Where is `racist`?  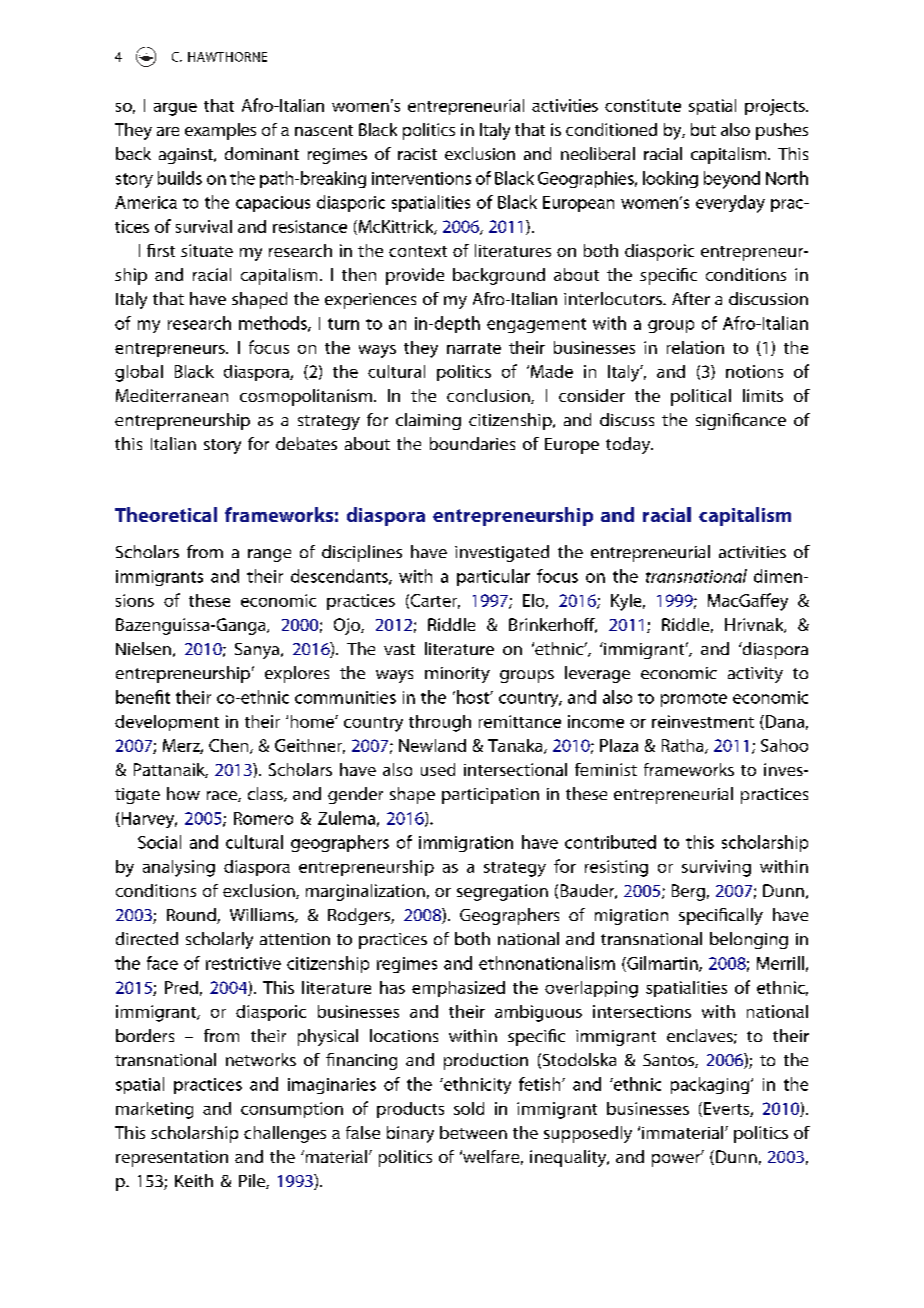 racist is located at coordinates (417, 154).
